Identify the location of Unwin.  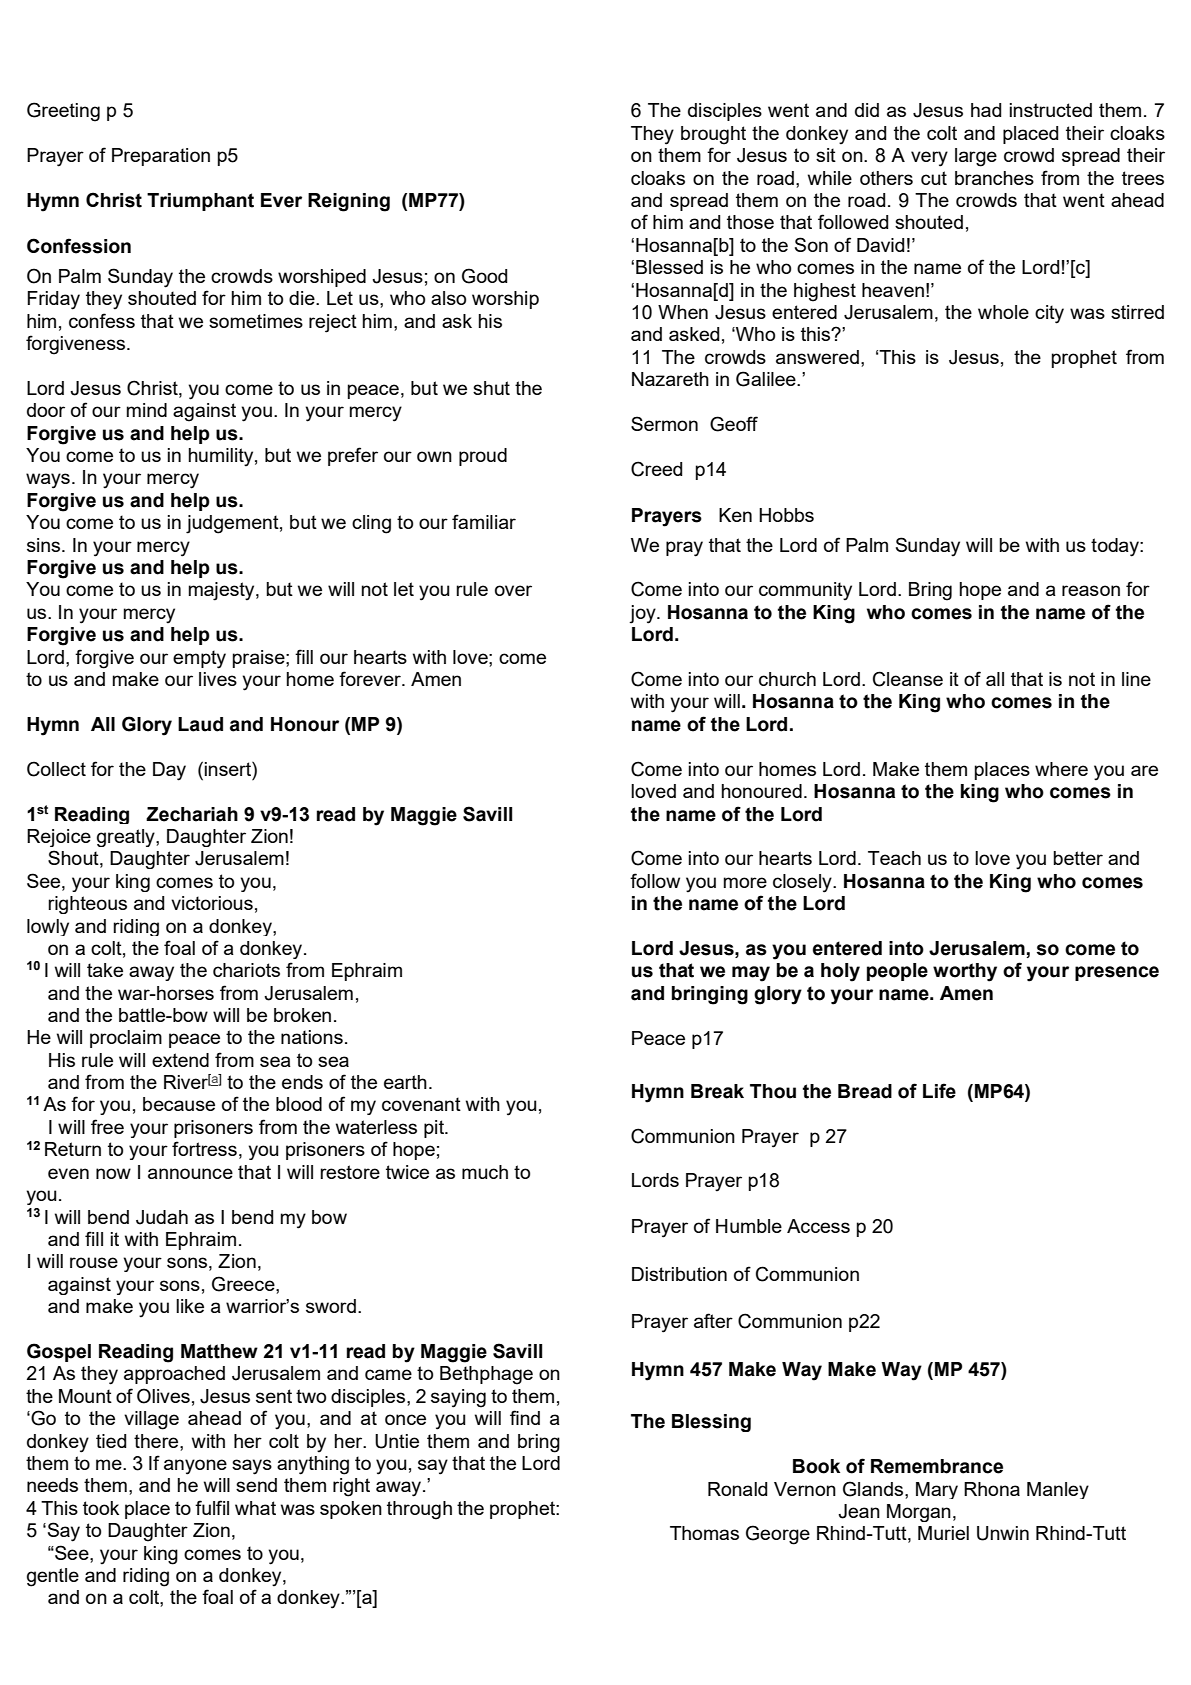
(1003, 1533).
